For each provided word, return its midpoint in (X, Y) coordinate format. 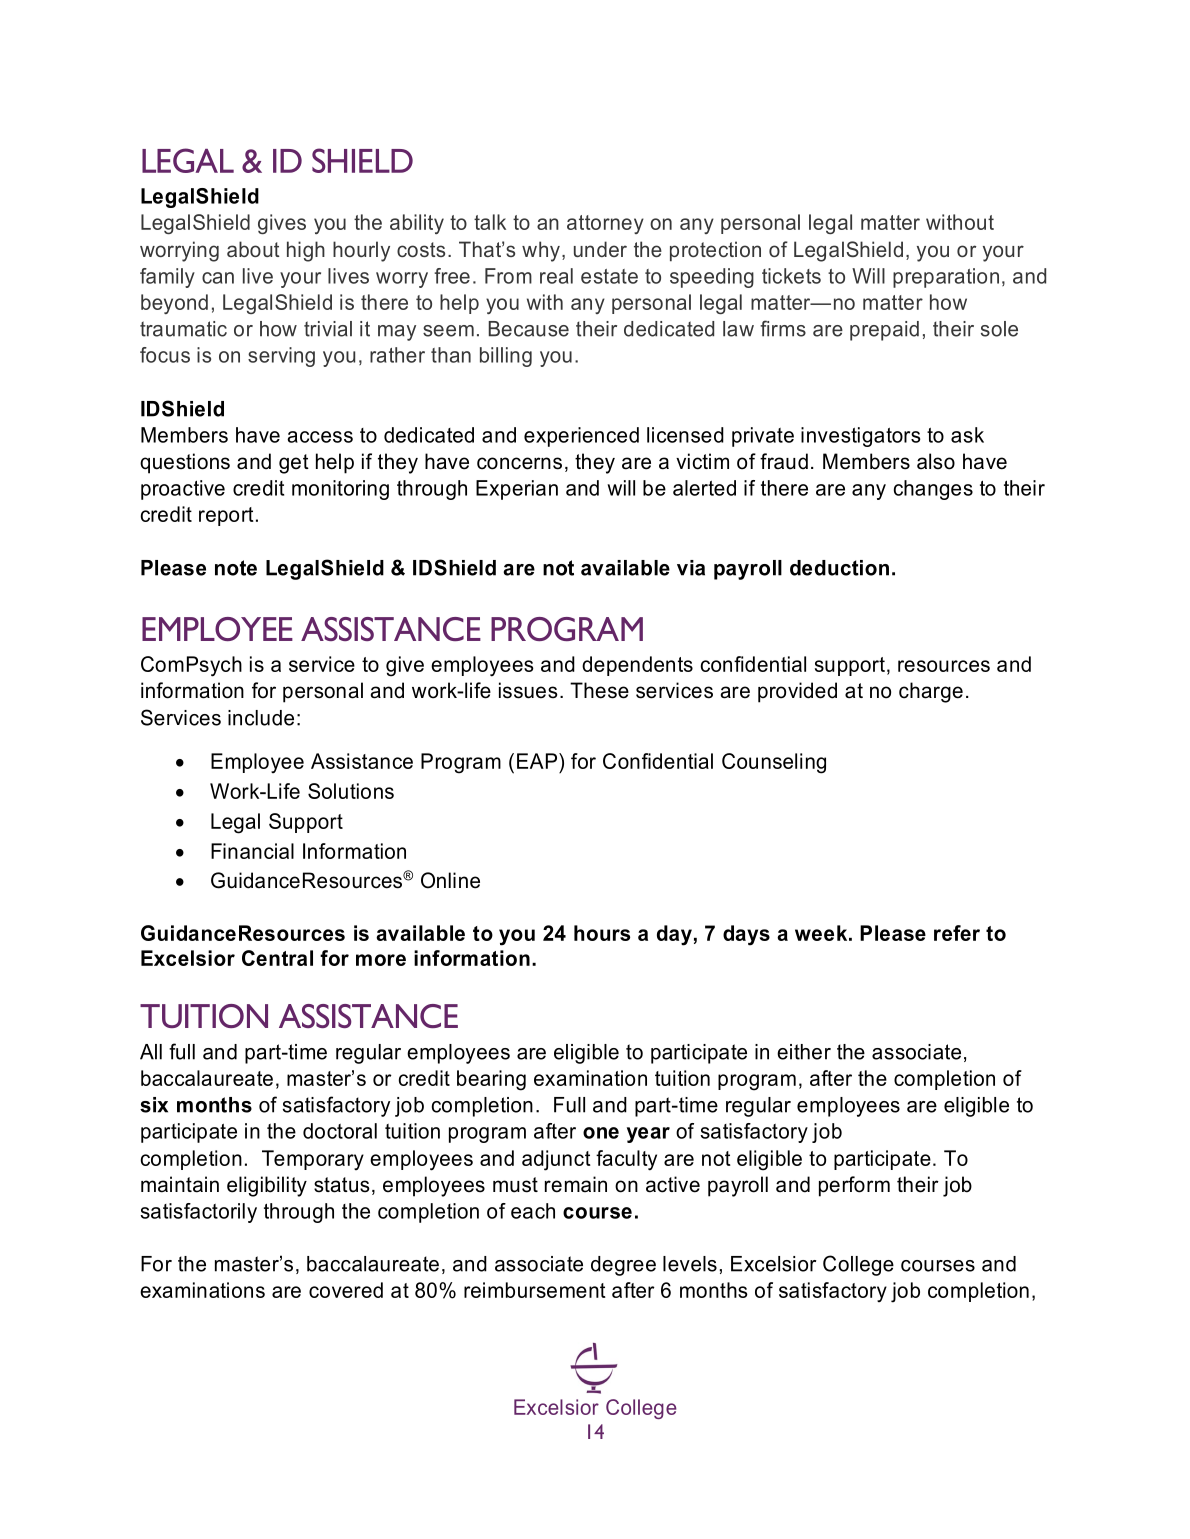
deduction (839, 568)
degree (623, 1266)
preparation (946, 278)
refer (957, 933)
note (236, 568)
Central (277, 958)
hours (602, 933)
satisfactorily (198, 1213)
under (600, 249)
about (253, 249)
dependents (637, 666)
